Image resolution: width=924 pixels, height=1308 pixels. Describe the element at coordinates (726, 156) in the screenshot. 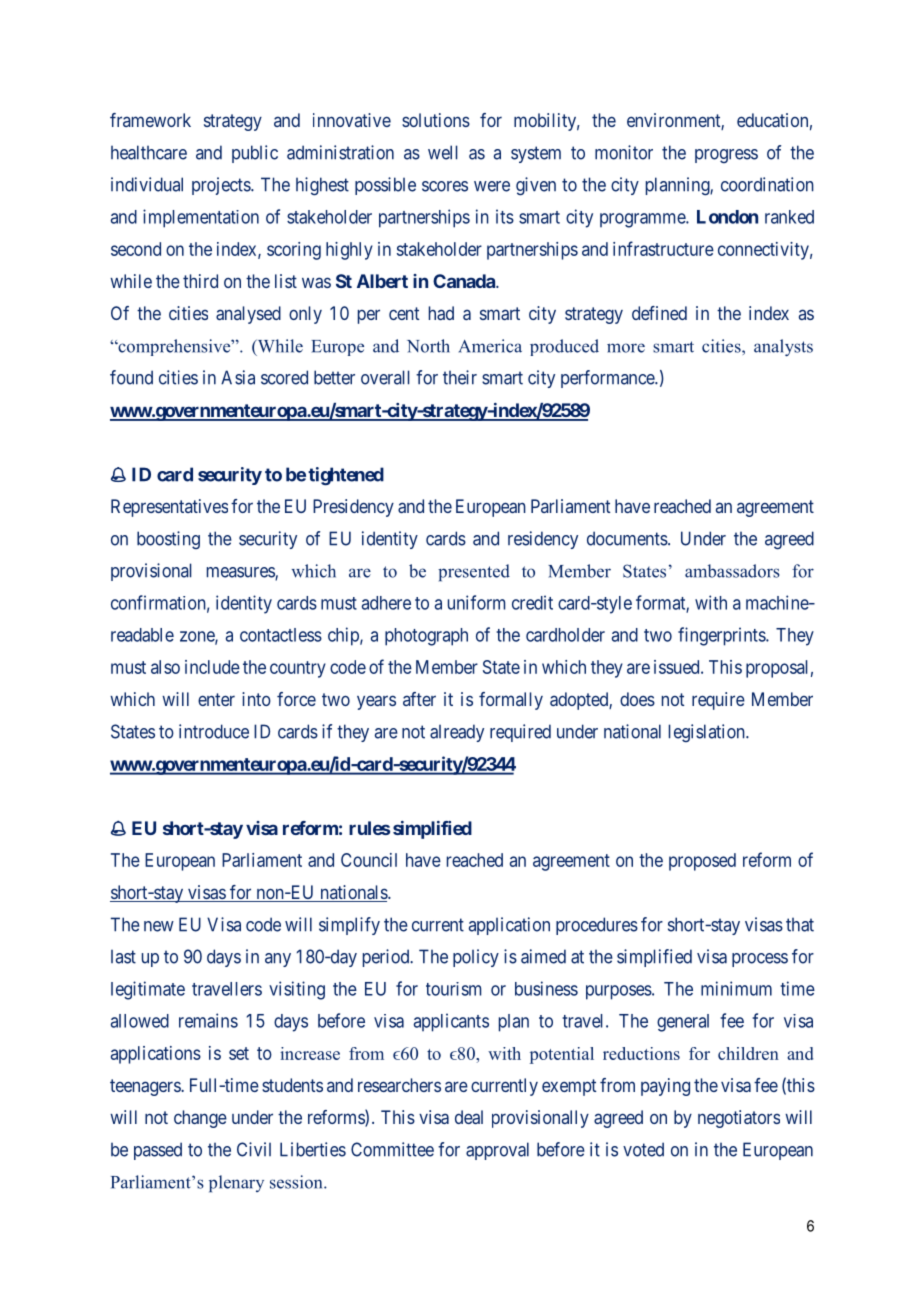

I see `progress` at that location.
